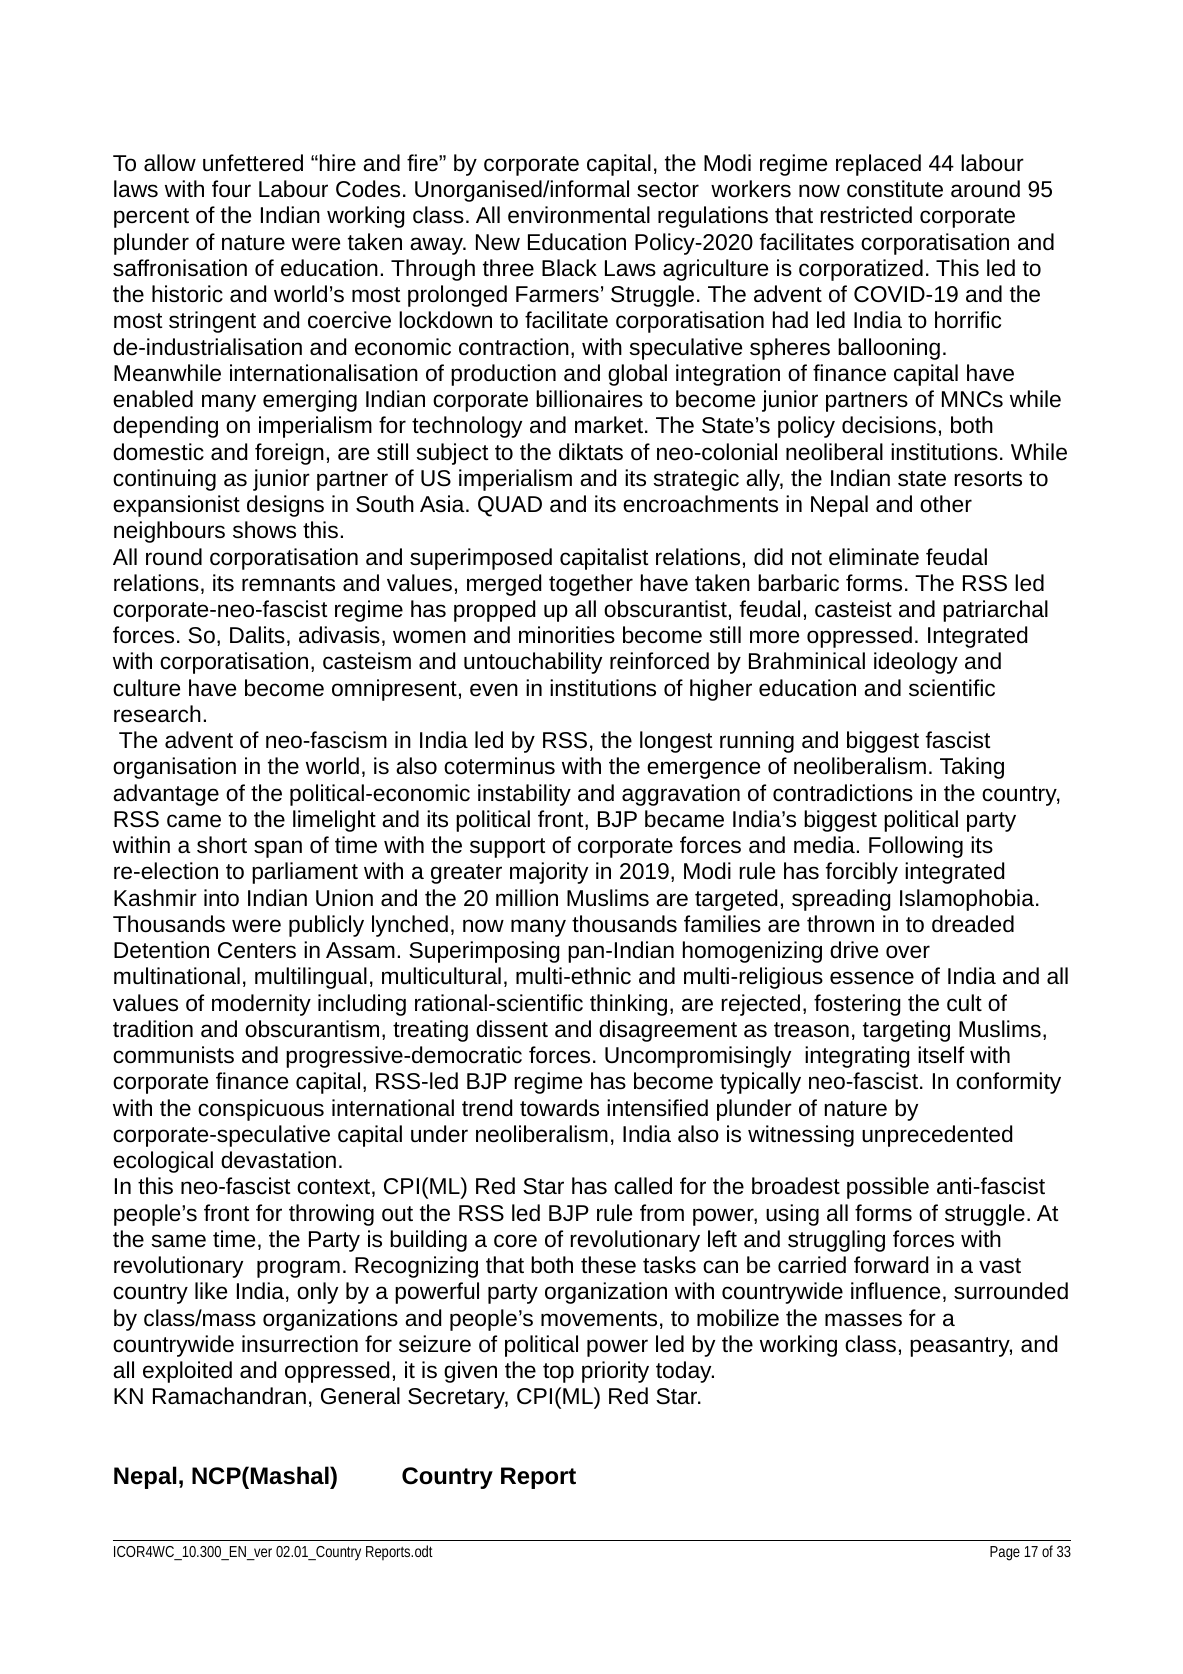  I want to click on top, so click(558, 1373).
